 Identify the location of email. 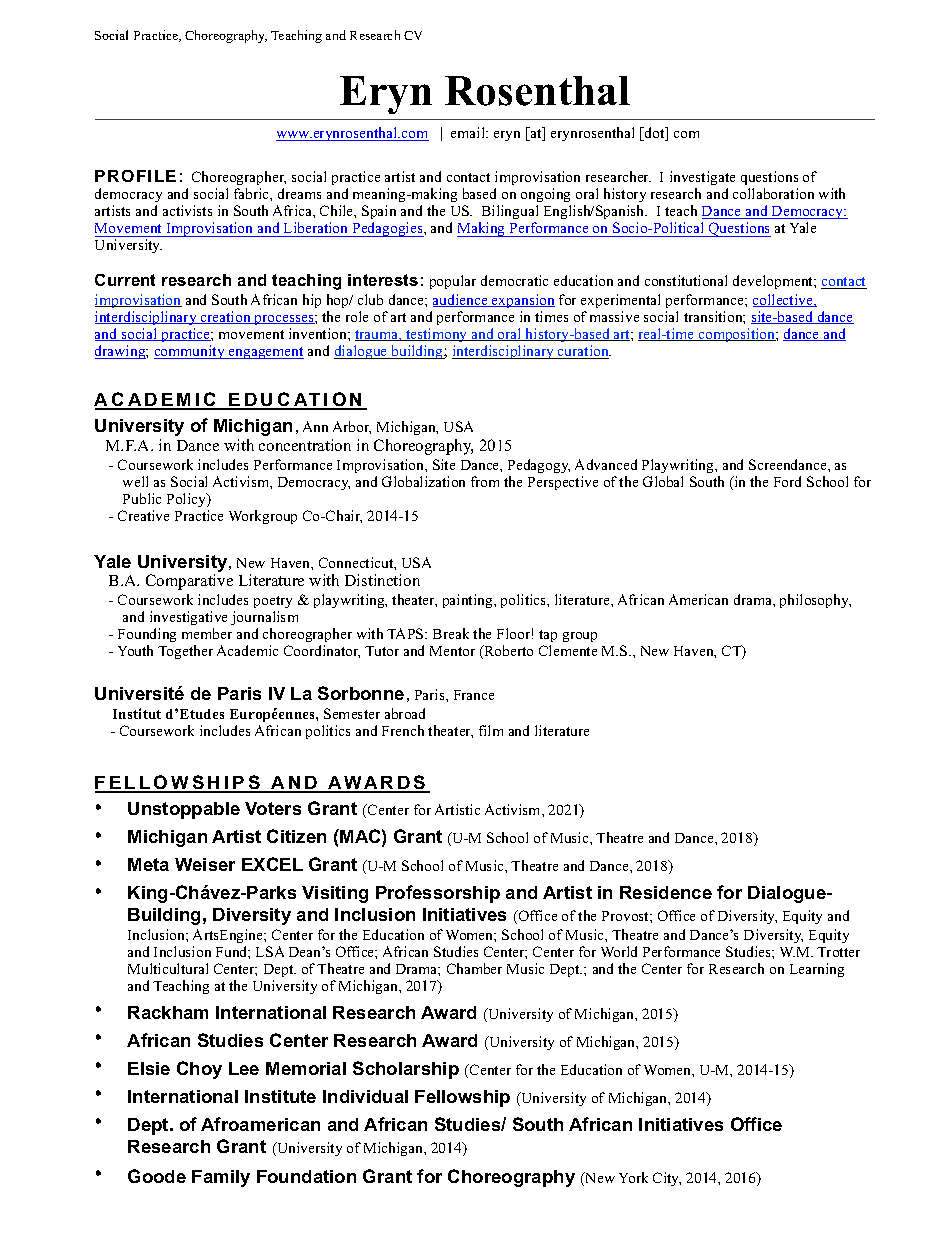
(469, 132).
